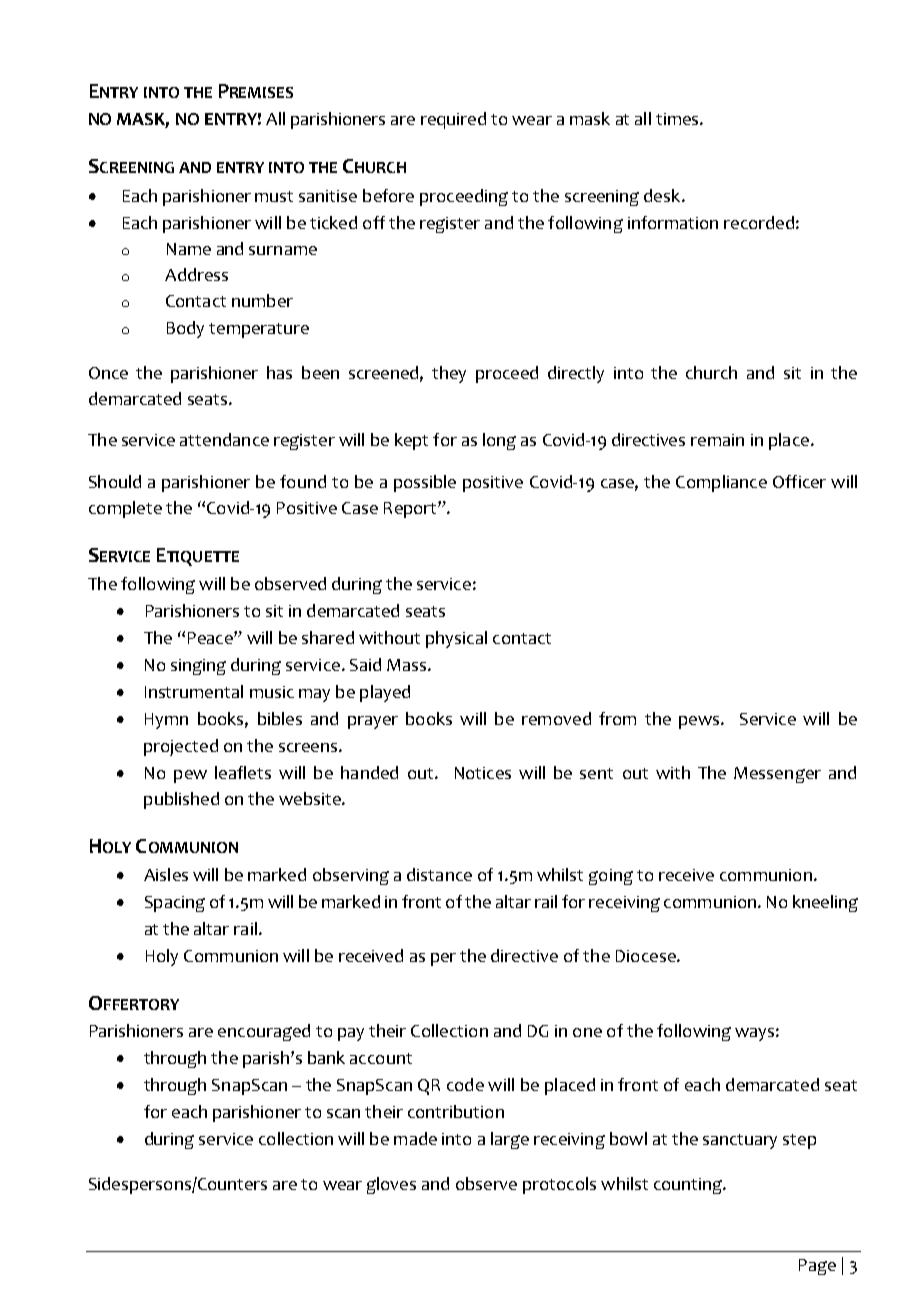 This screenshot has width=924, height=1308. I want to click on complete, so click(125, 509).
